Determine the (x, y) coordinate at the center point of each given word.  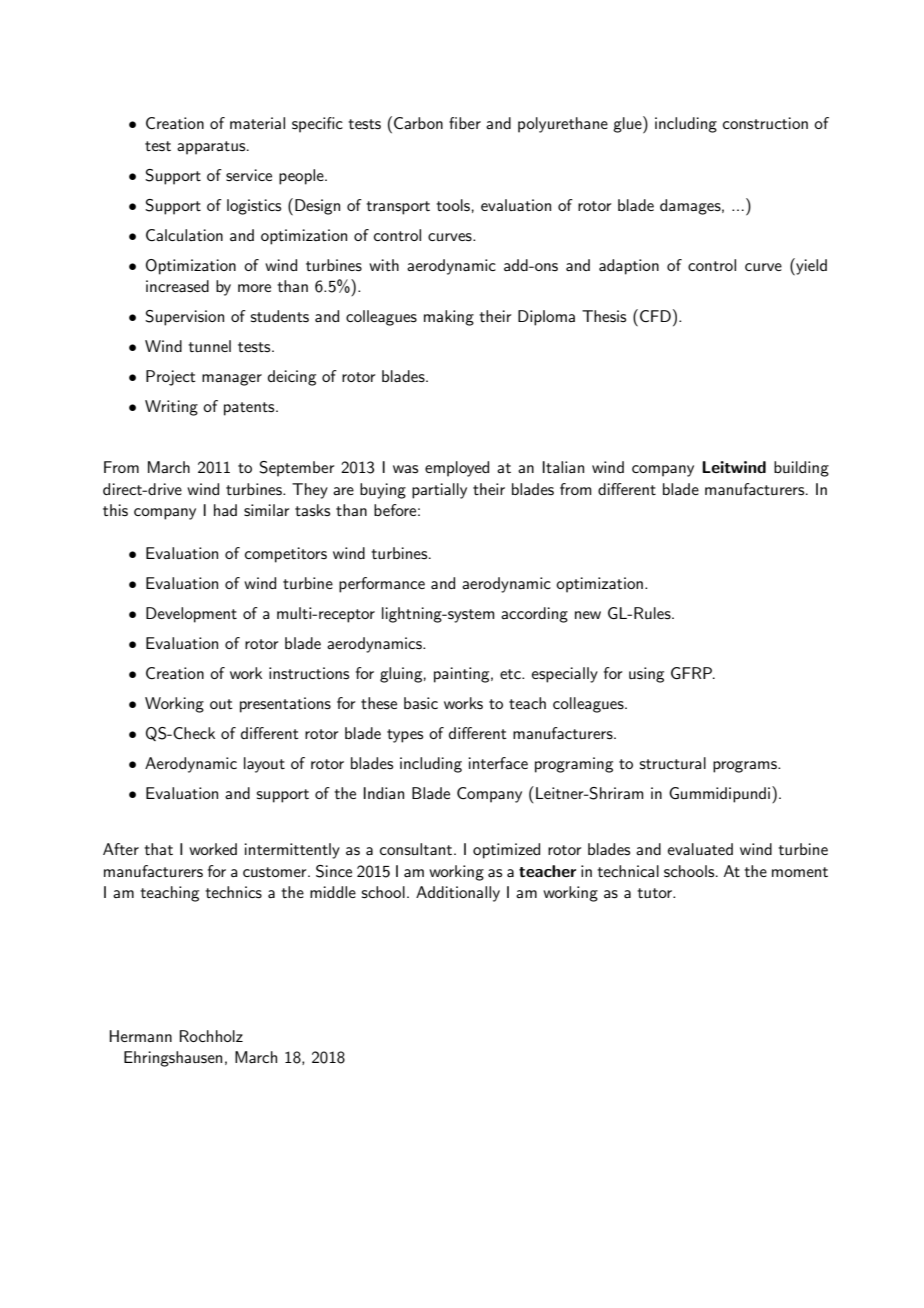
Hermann (140, 1036)
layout (264, 765)
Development (191, 615)
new (588, 615)
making (449, 318)
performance (382, 585)
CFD (655, 316)
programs (746, 767)
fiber (465, 123)
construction (765, 123)
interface (498, 763)
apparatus (212, 148)
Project (171, 378)
